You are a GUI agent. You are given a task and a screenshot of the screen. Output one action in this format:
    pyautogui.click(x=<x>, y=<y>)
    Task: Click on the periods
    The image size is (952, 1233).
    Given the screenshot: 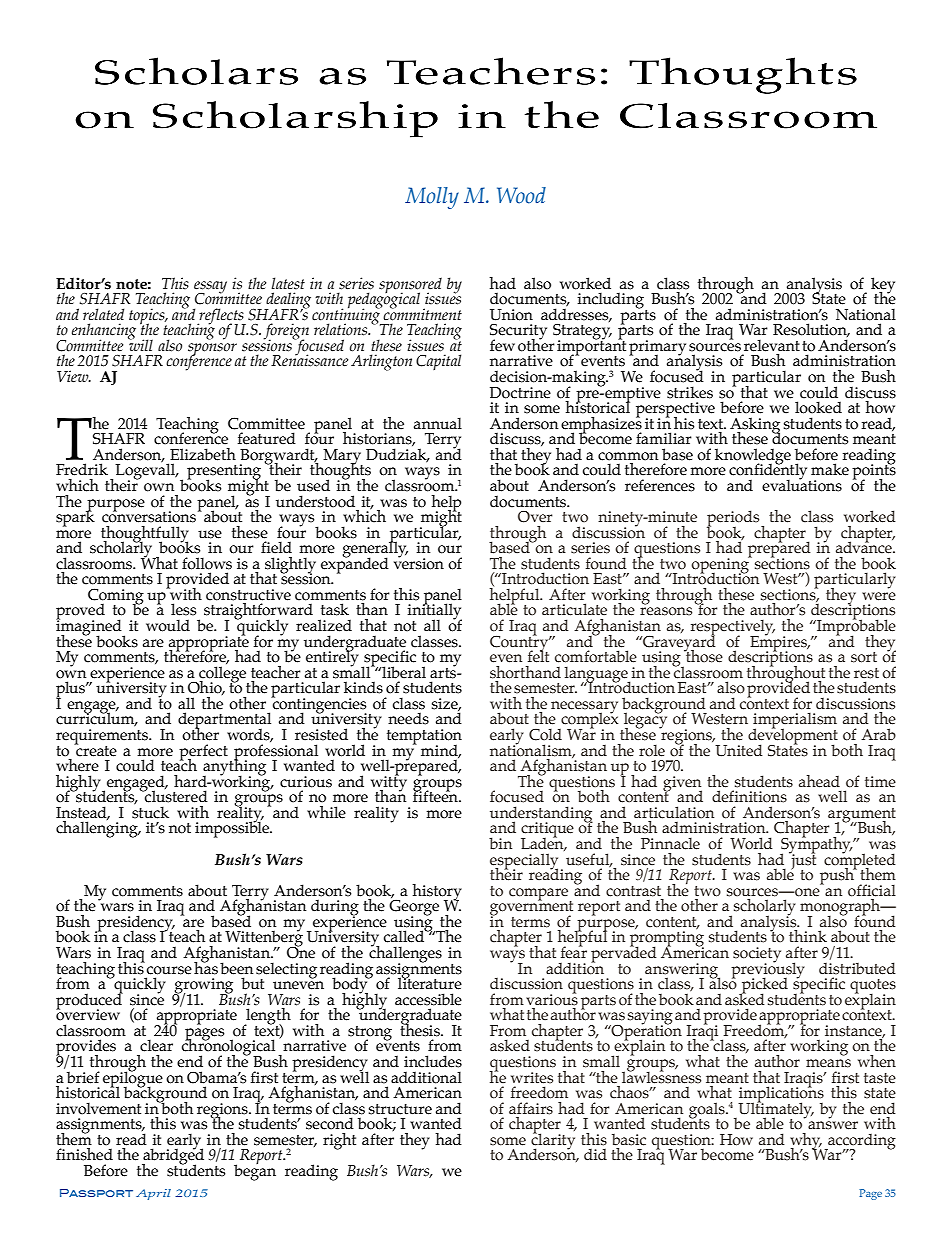 What is the action you would take?
    pyautogui.click(x=734, y=519)
